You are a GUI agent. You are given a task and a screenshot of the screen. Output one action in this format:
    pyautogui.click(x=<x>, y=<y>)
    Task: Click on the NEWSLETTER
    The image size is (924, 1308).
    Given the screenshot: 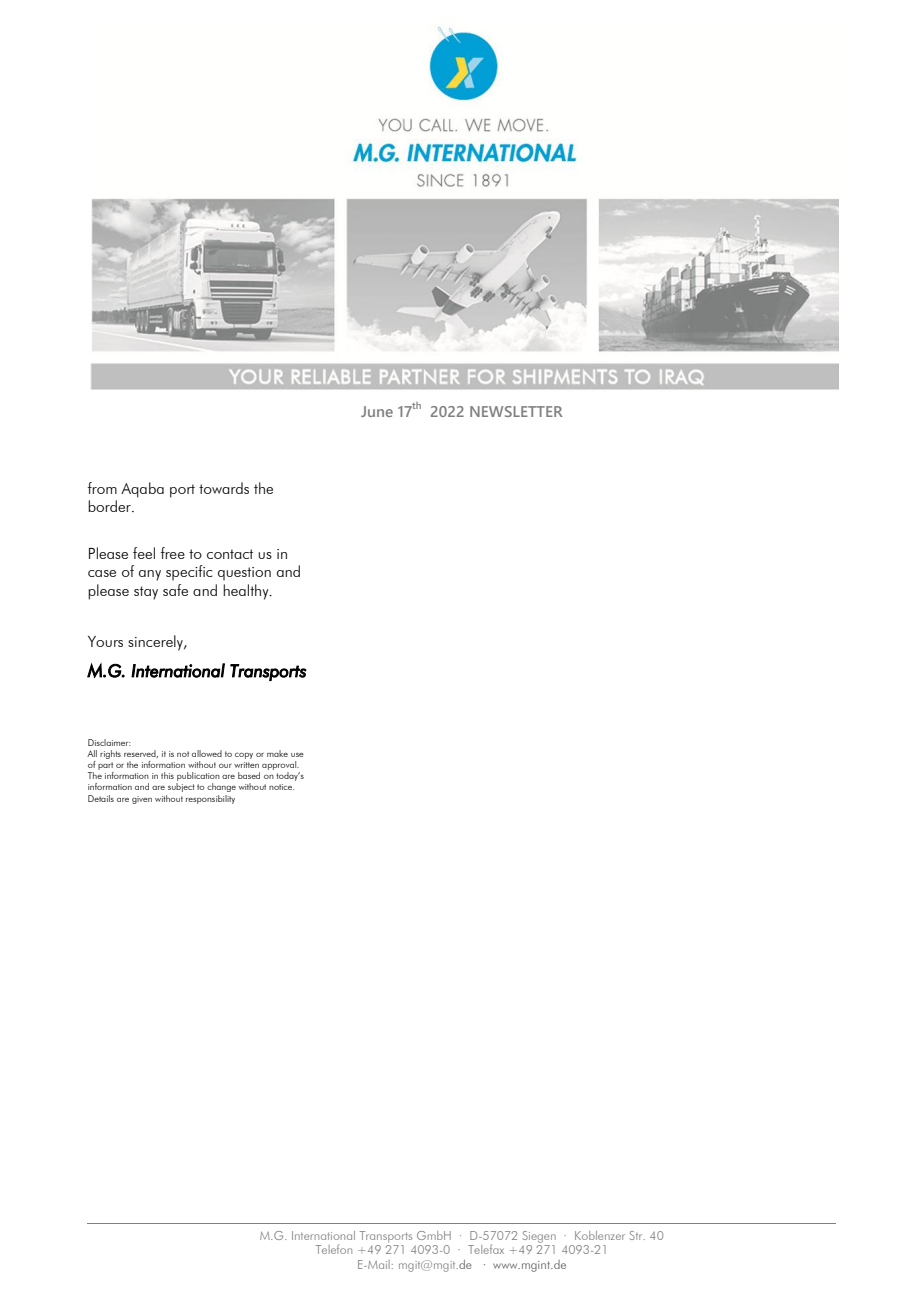 What is the action you would take?
    pyautogui.click(x=516, y=411)
